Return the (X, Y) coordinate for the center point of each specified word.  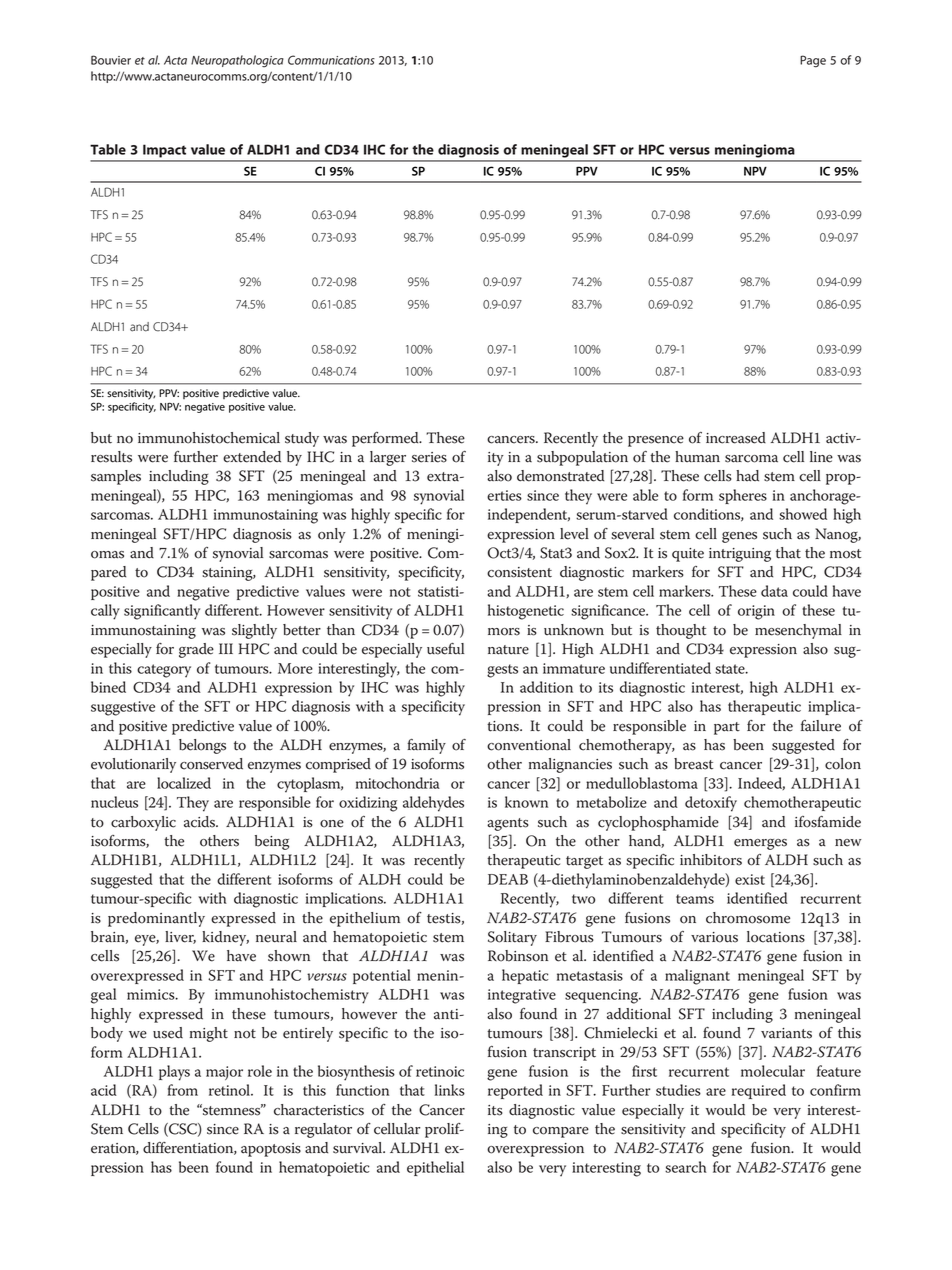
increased (736, 438)
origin (756, 612)
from (182, 1090)
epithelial (435, 1168)
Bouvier (111, 60)
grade (196, 650)
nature (508, 650)
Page (813, 61)
